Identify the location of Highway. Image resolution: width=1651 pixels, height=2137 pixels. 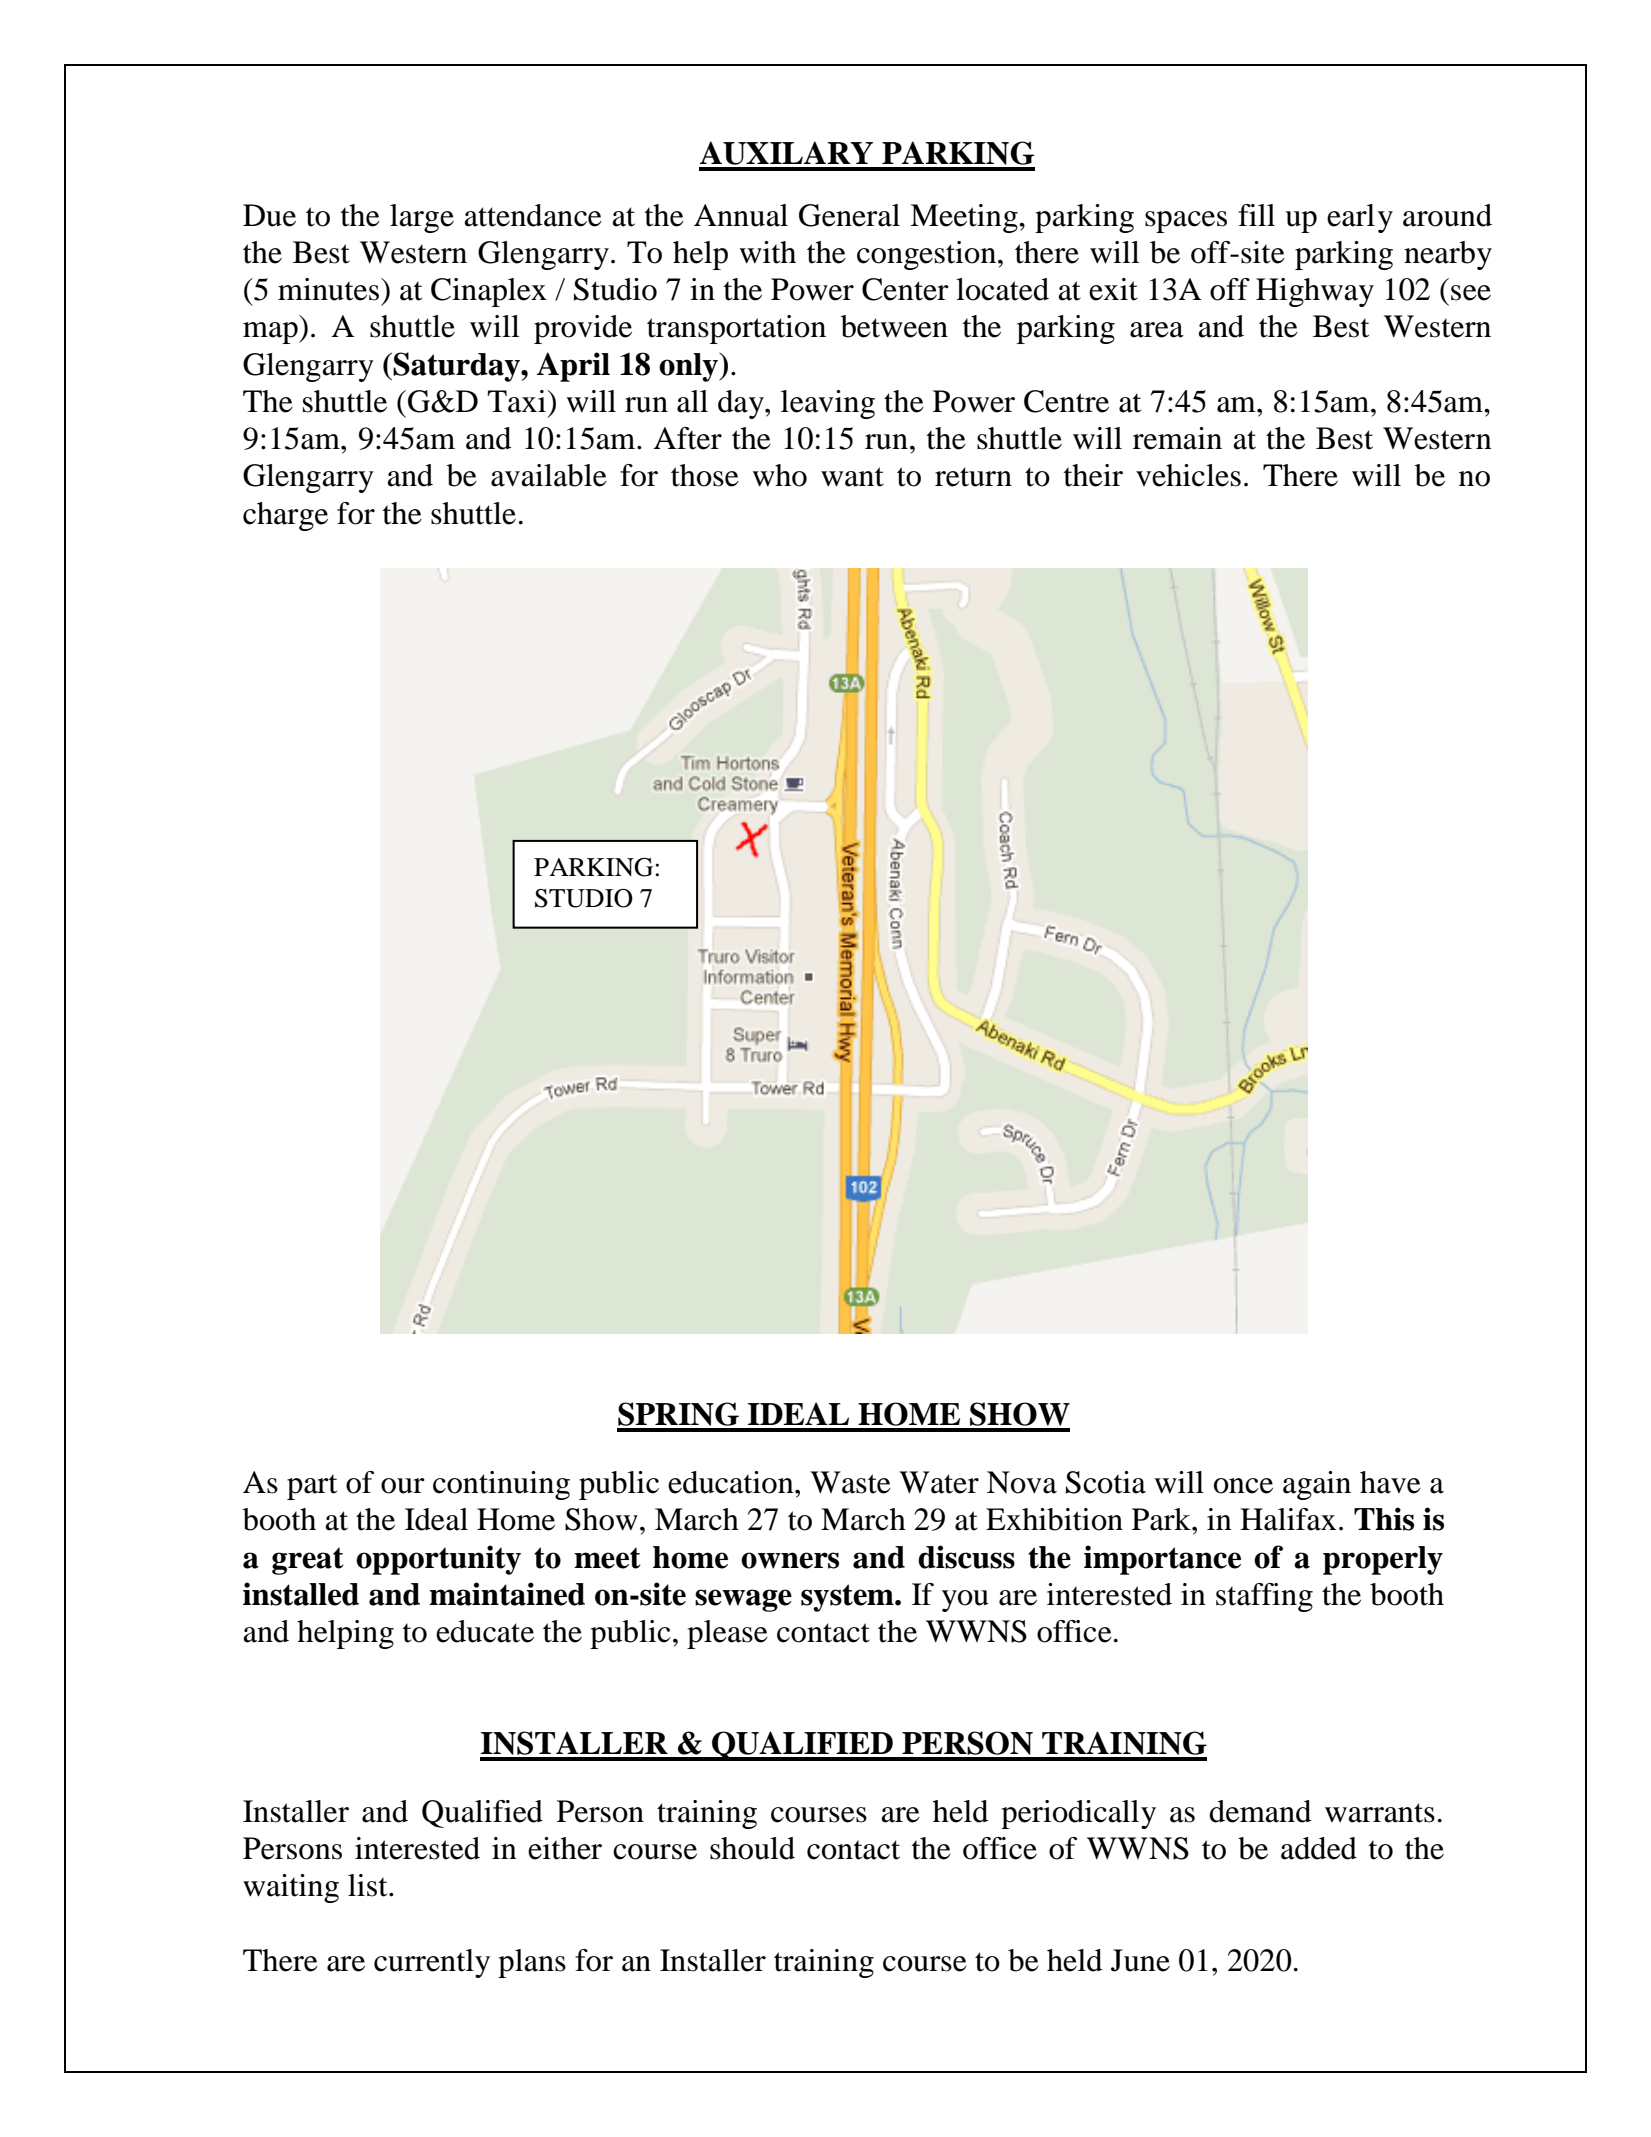
(1315, 292).
